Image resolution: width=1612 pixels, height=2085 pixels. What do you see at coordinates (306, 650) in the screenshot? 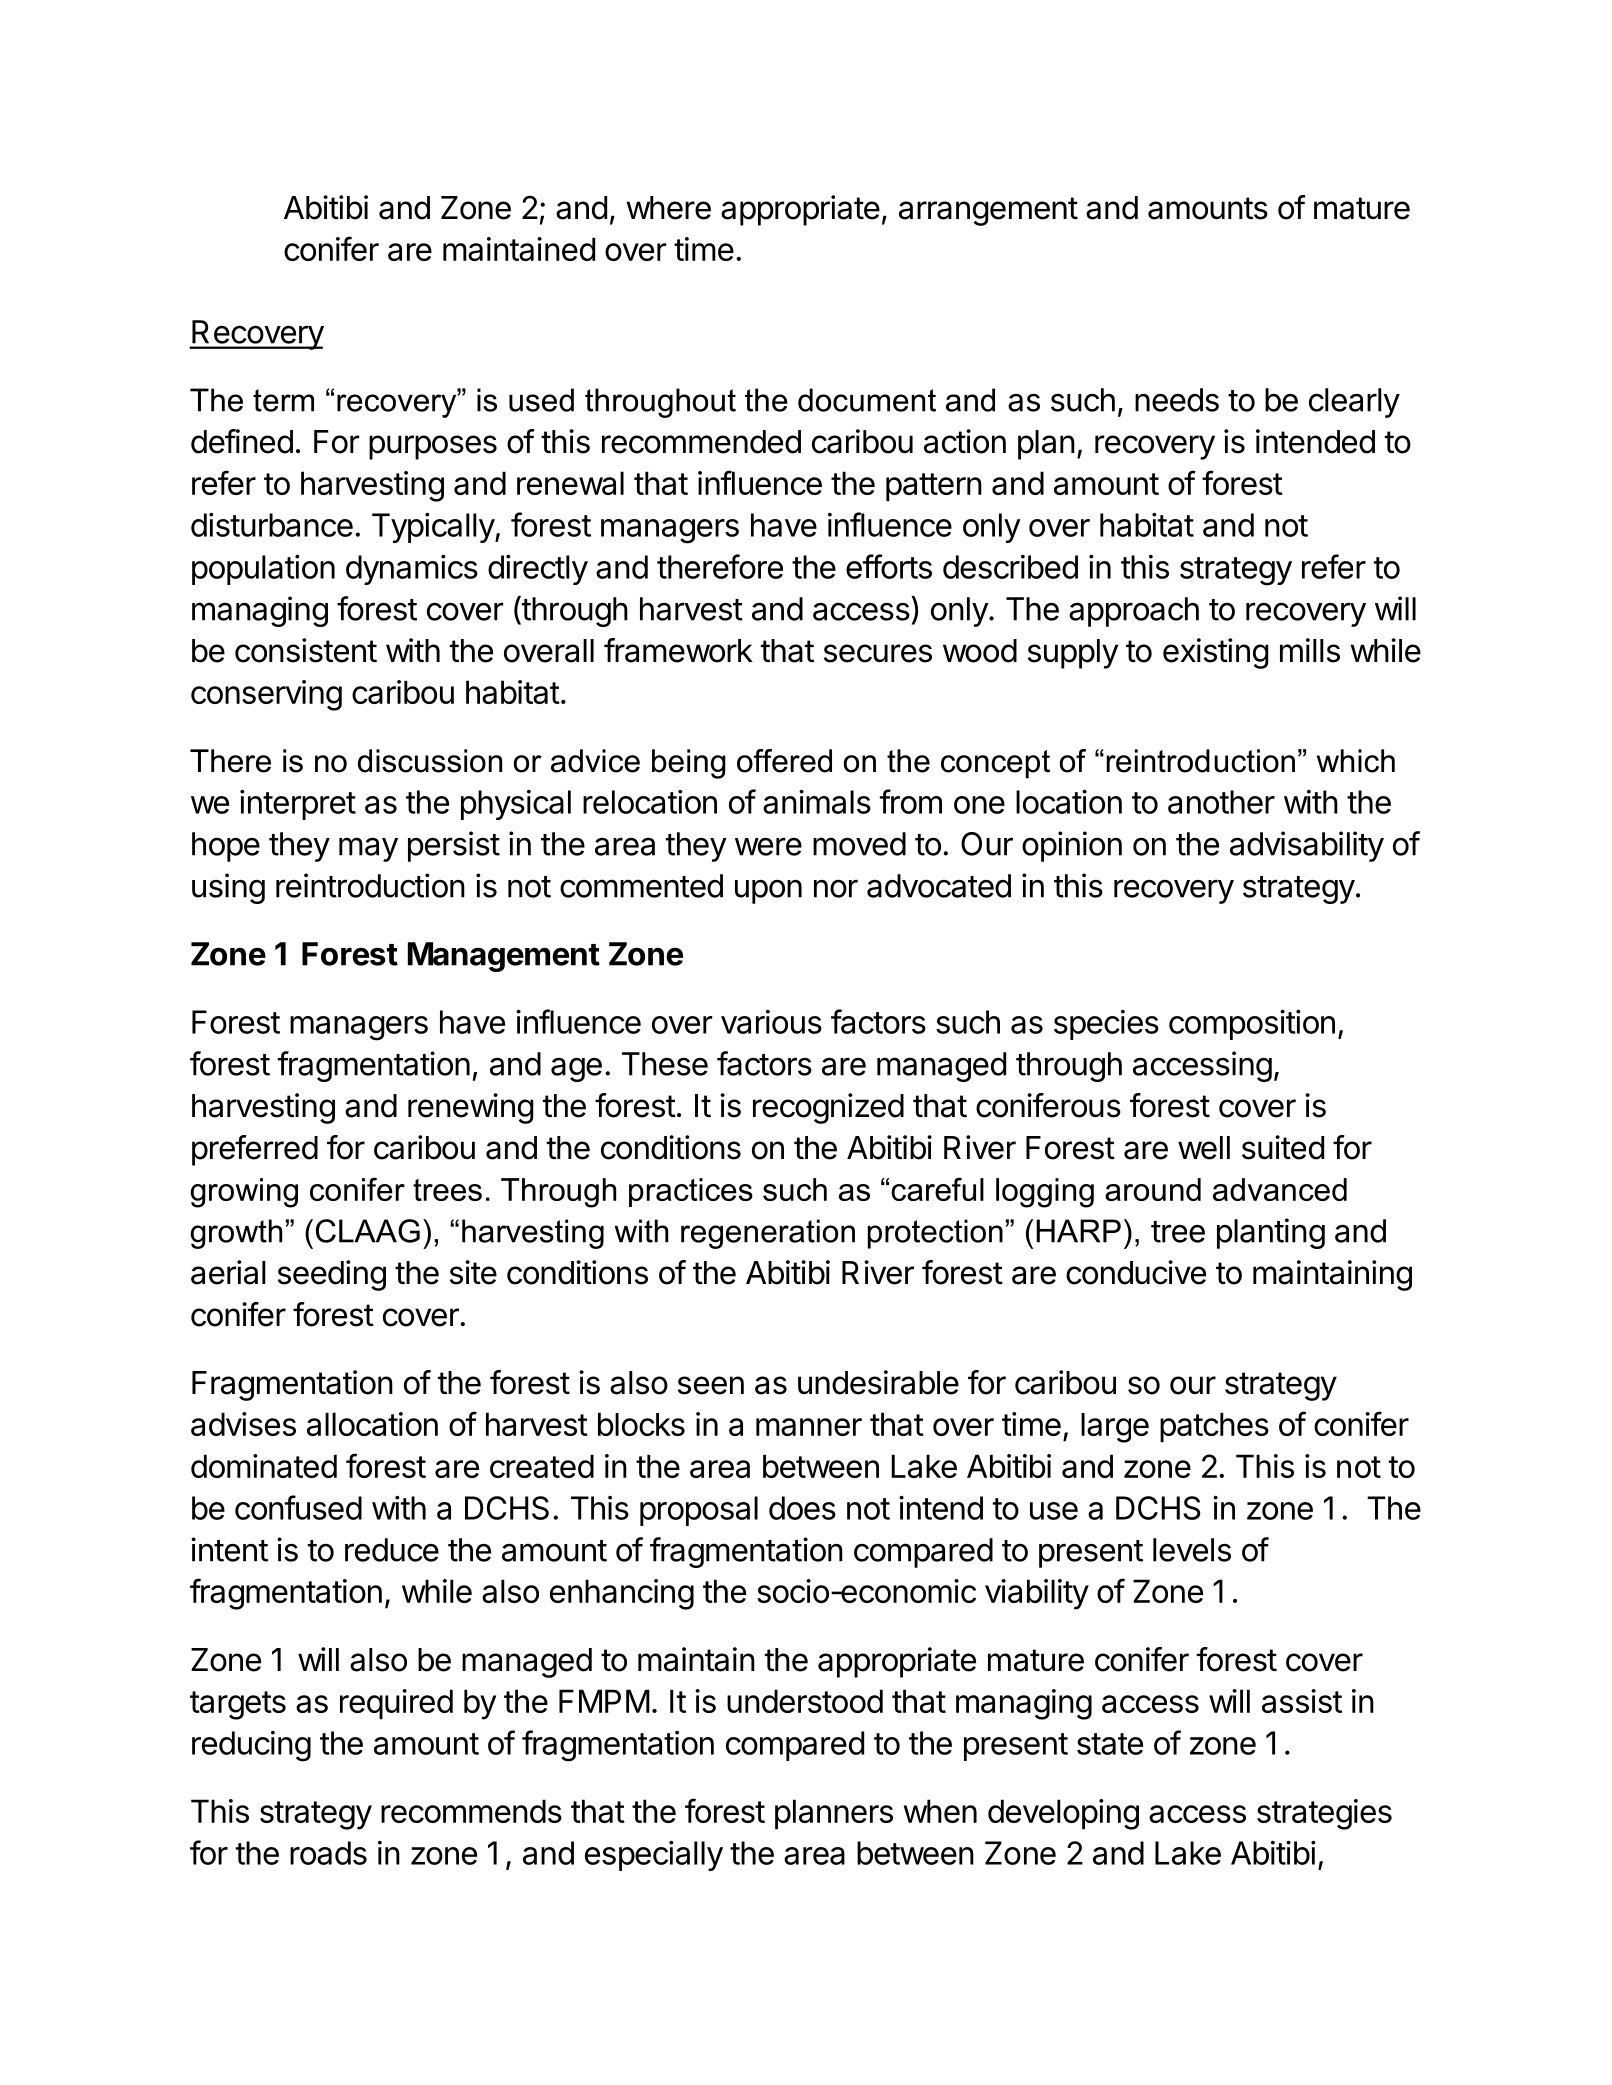
I see `consistent` at bounding box center [306, 650].
